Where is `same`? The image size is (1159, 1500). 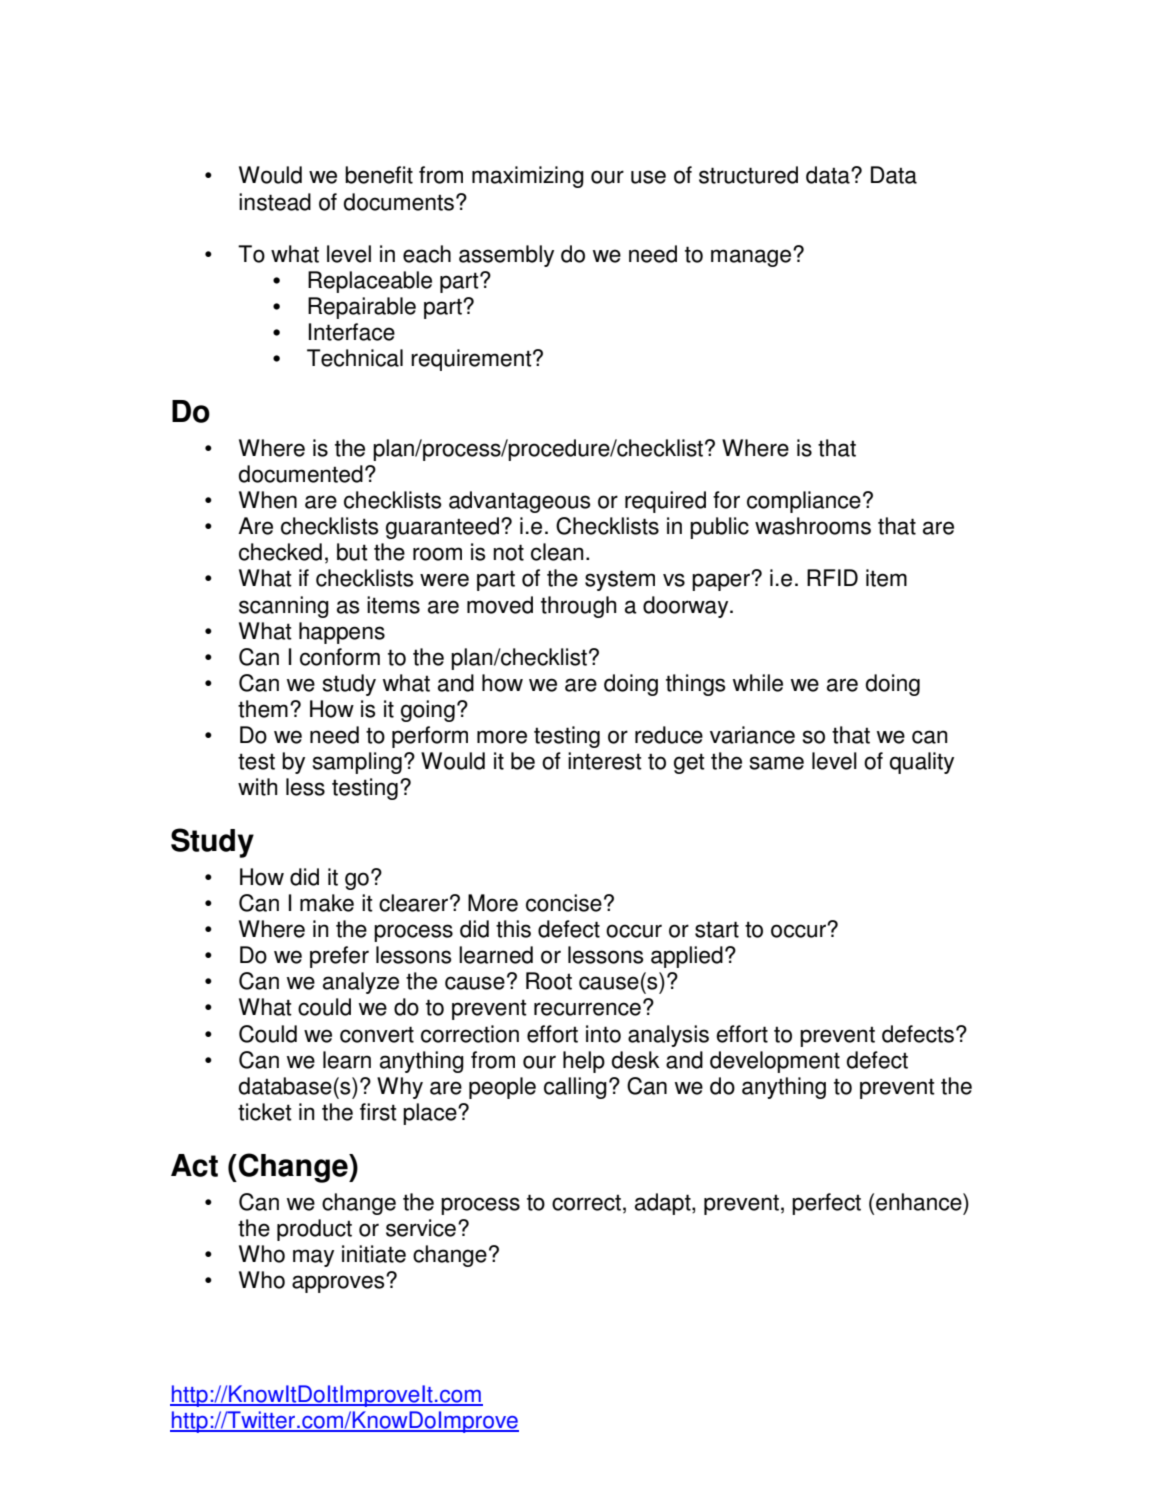
same is located at coordinates (776, 763).
